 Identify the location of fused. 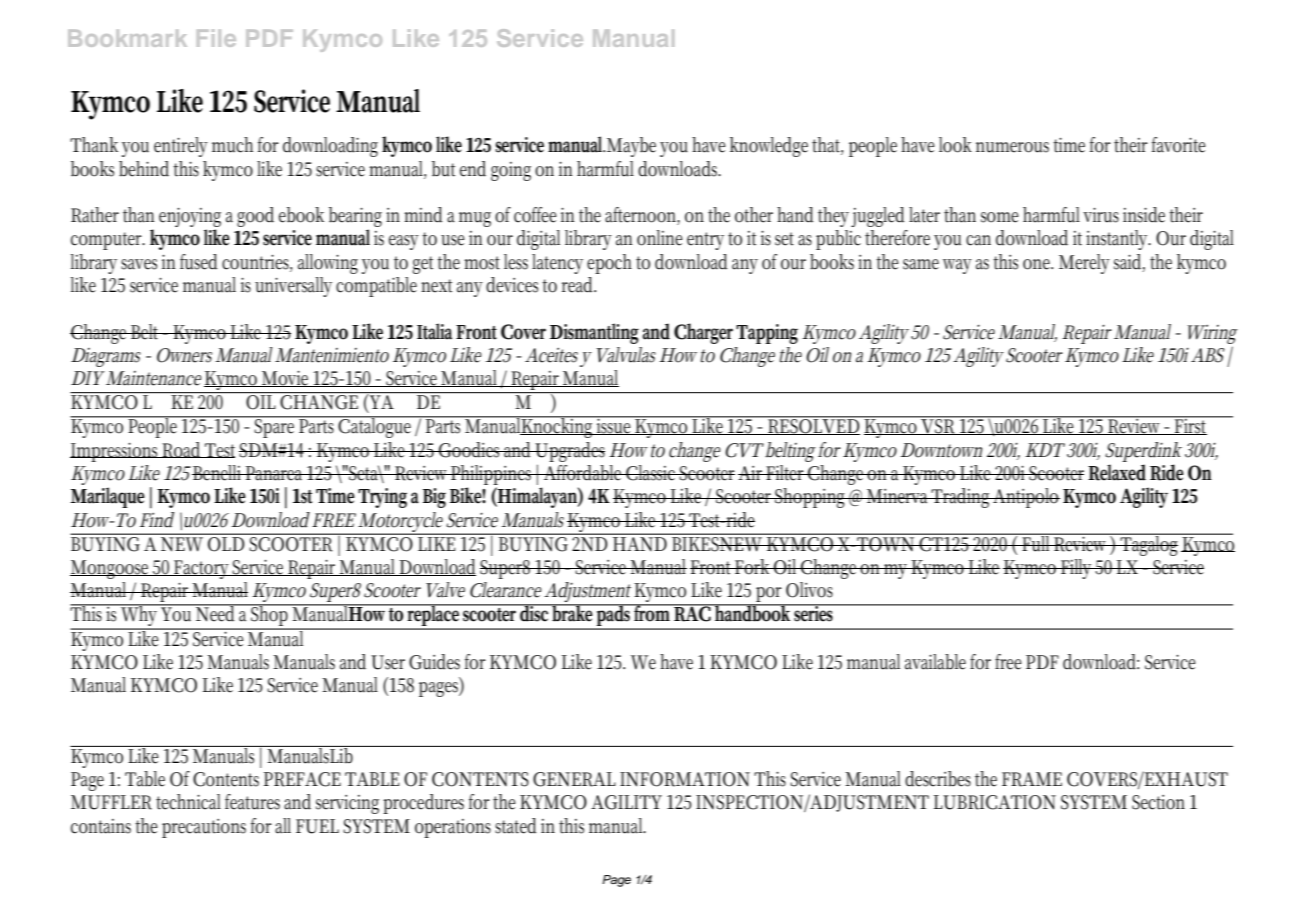
(199, 262).
